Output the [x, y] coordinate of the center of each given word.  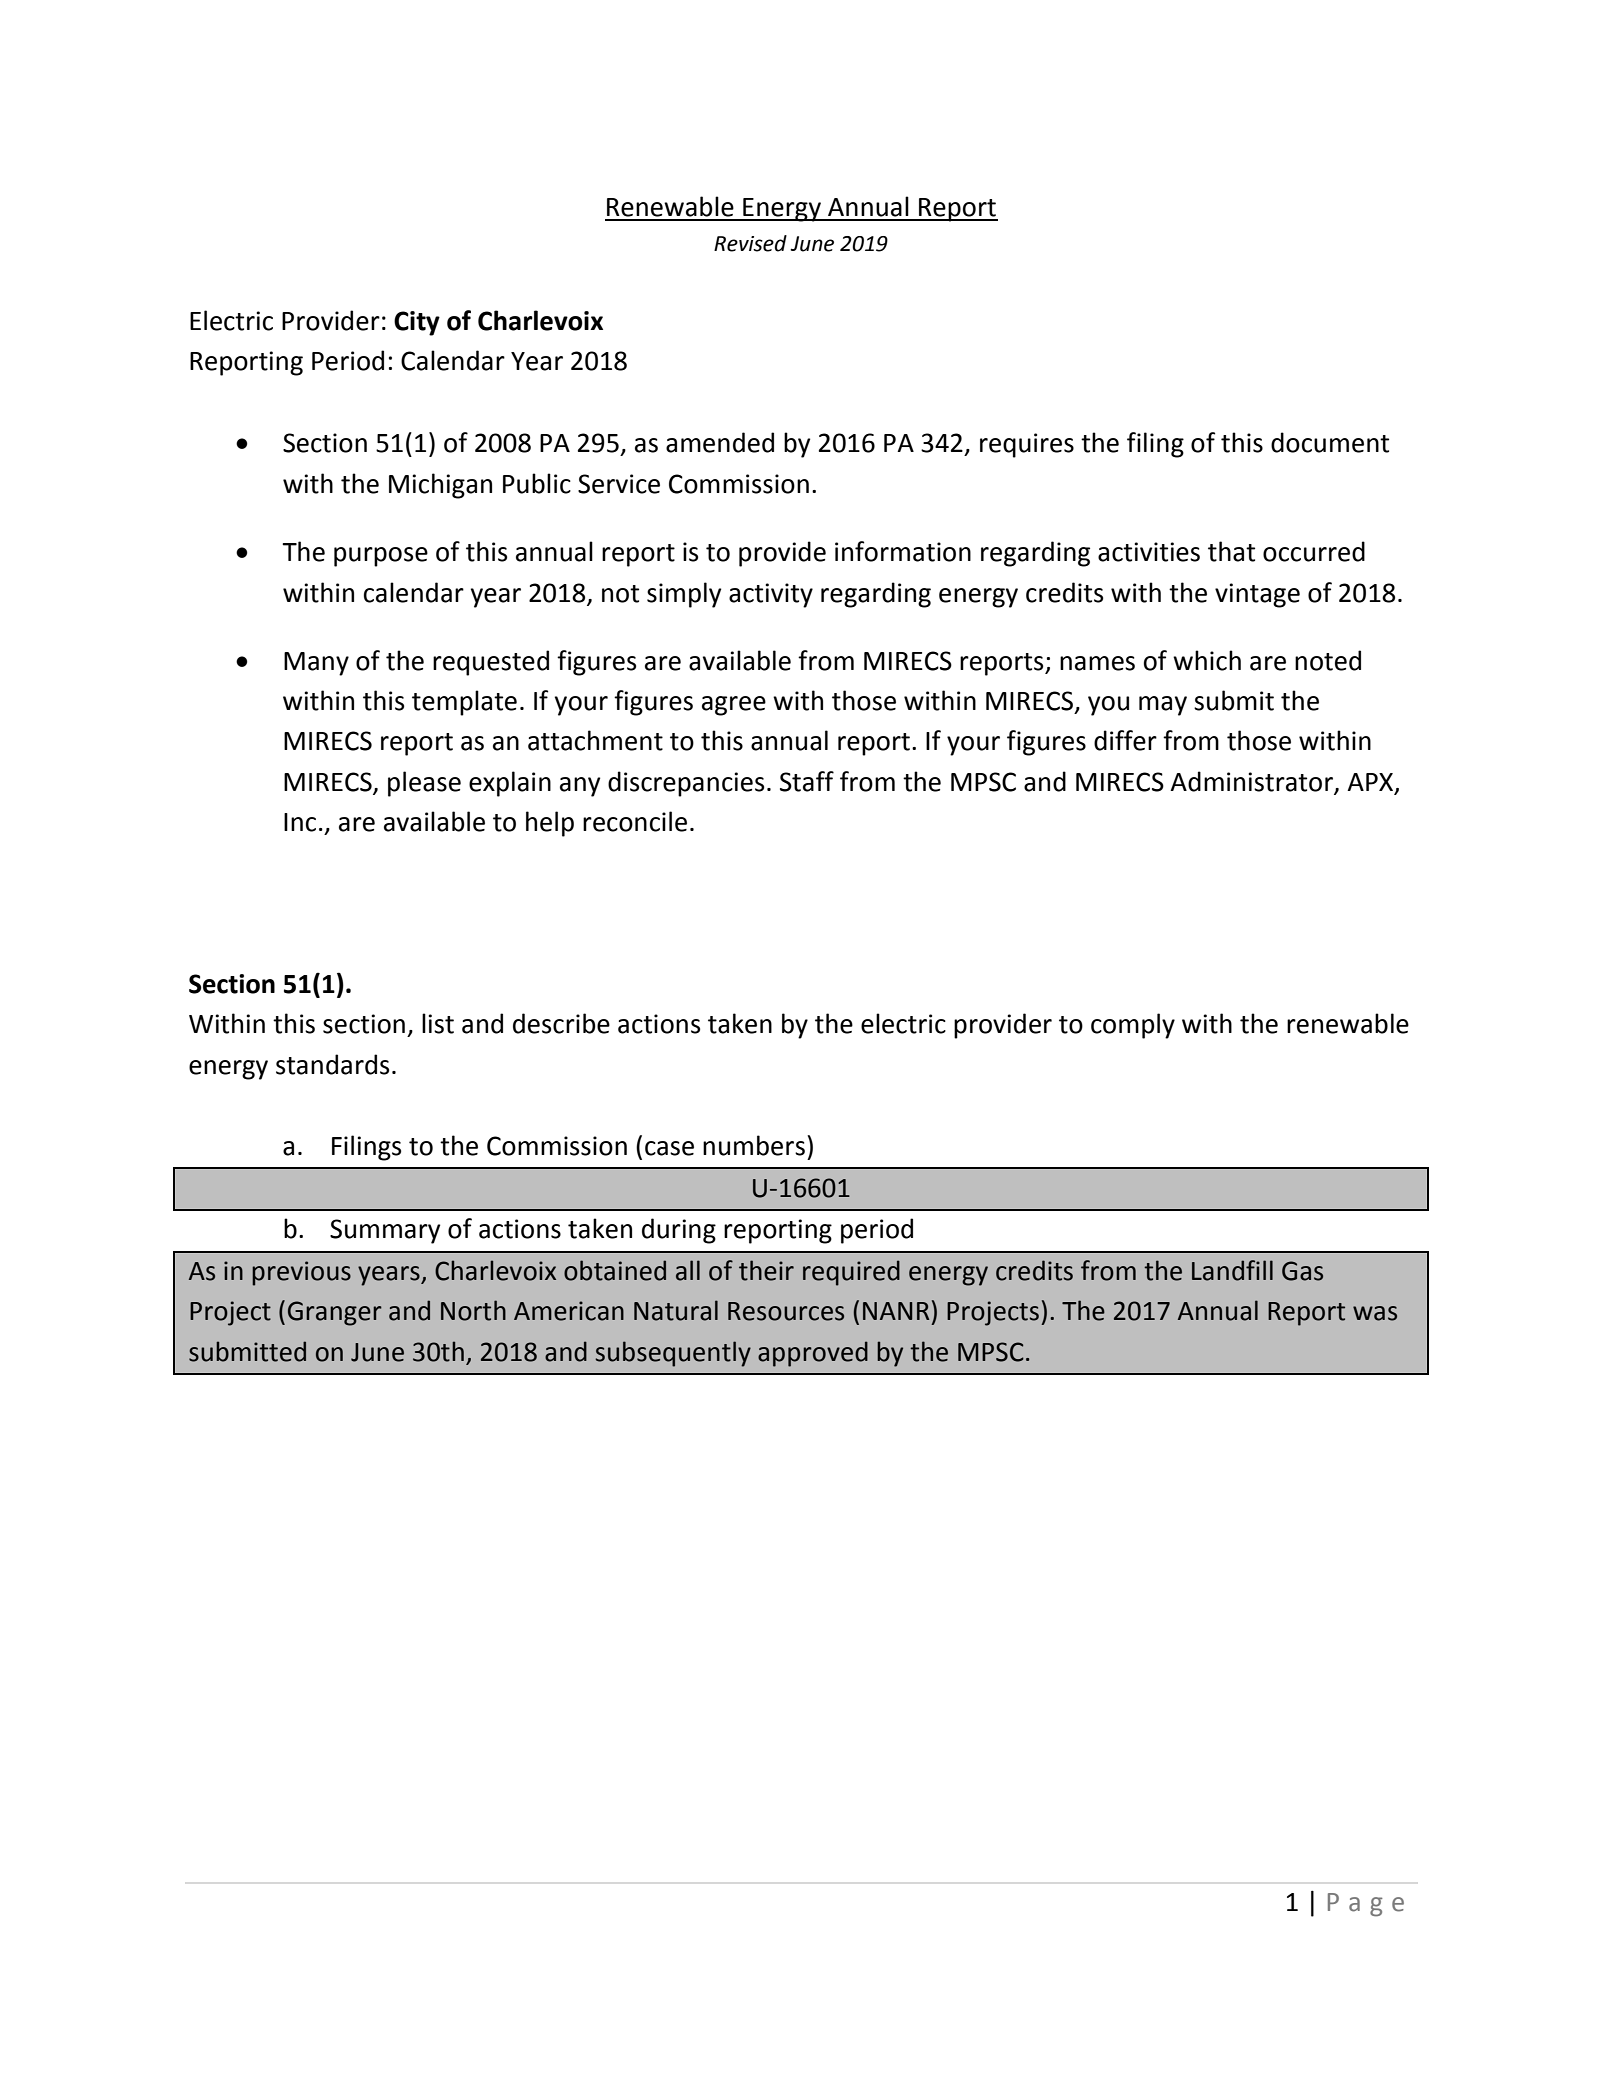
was [1375, 1313]
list [438, 1023]
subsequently [673, 1354]
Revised [750, 243]
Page [1366, 1905]
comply [1133, 1026]
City [417, 323]
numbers [754, 1145]
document [1330, 442]
